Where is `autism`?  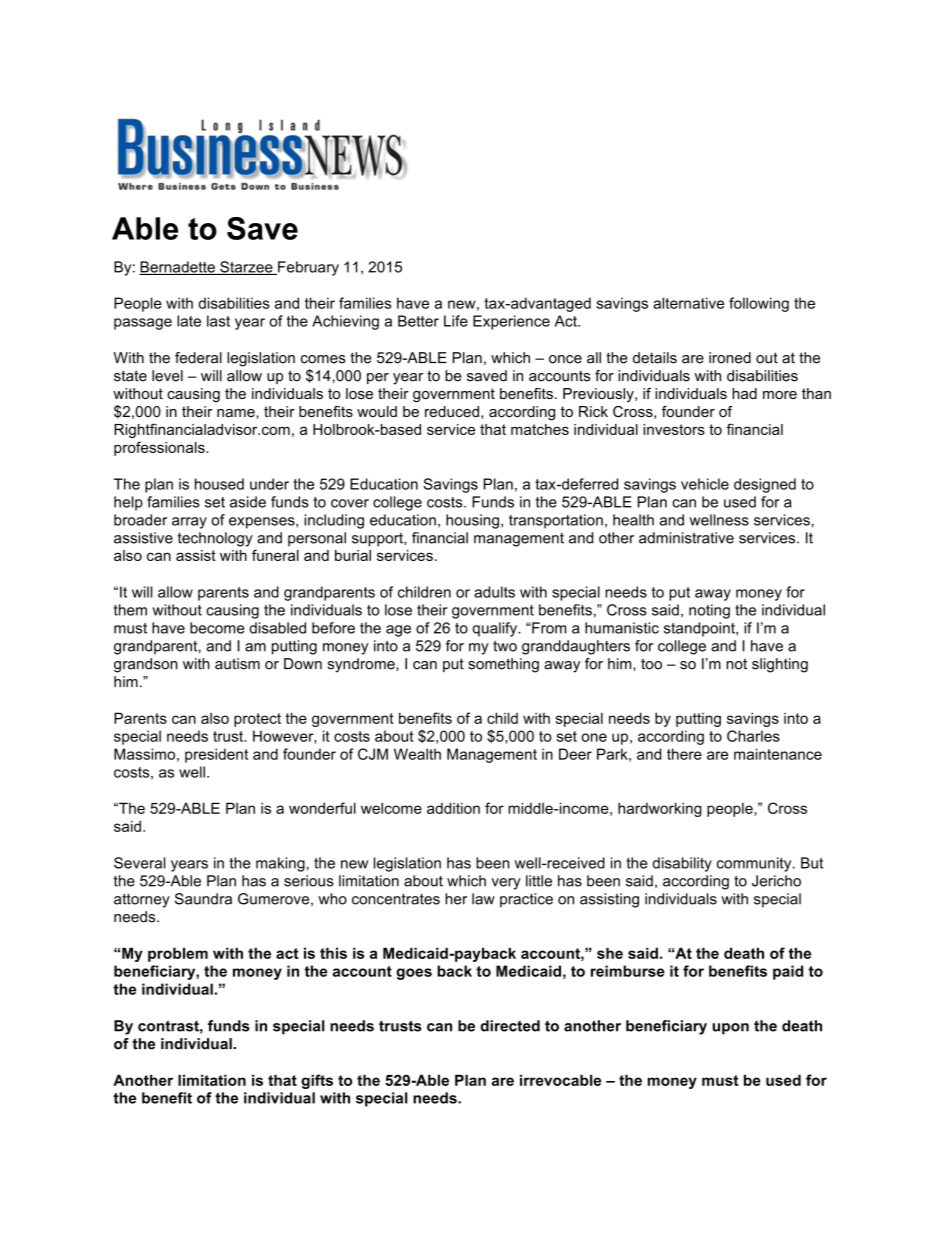
autism is located at coordinates (237, 664).
